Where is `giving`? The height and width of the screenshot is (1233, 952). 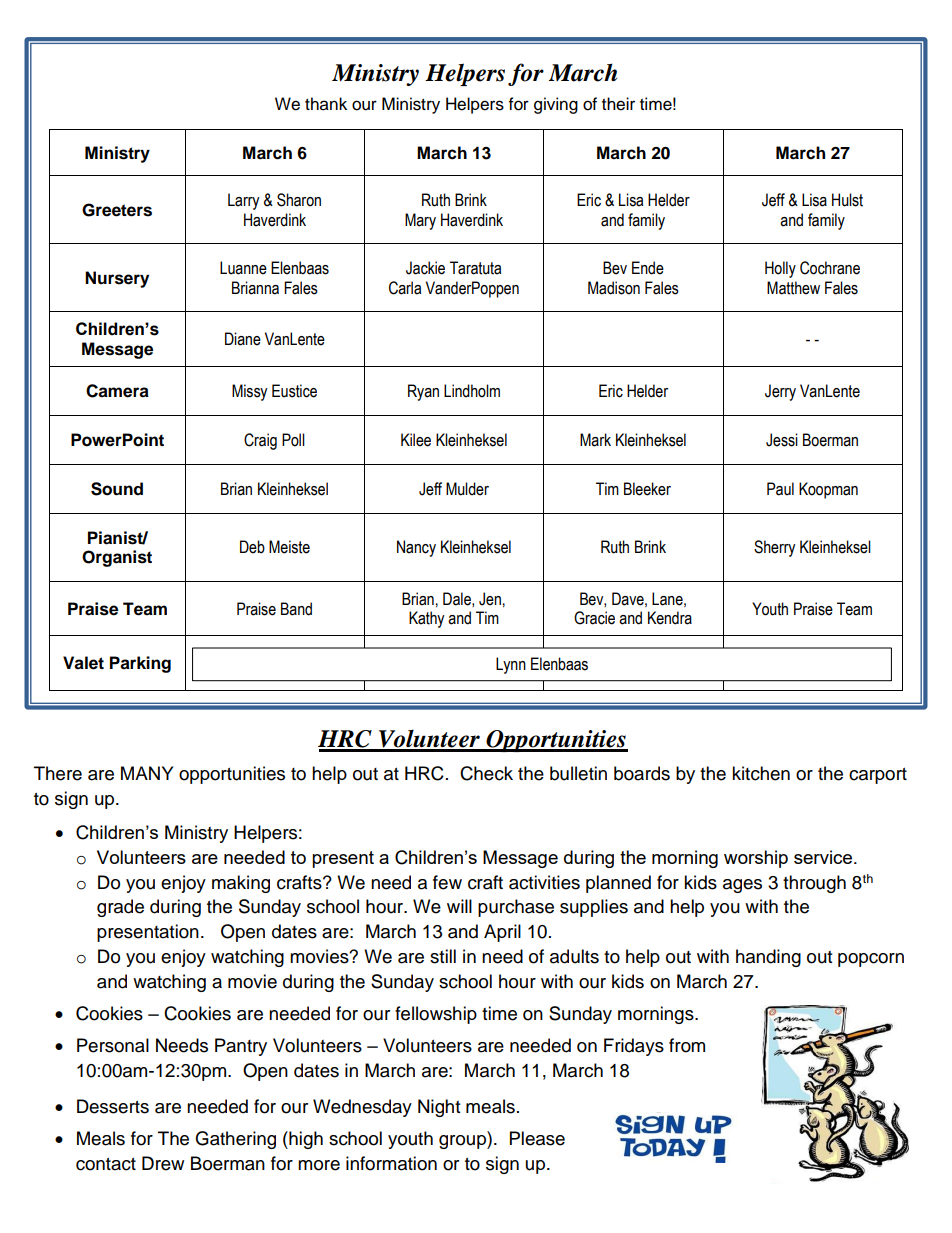 giving is located at coordinates (556, 105).
